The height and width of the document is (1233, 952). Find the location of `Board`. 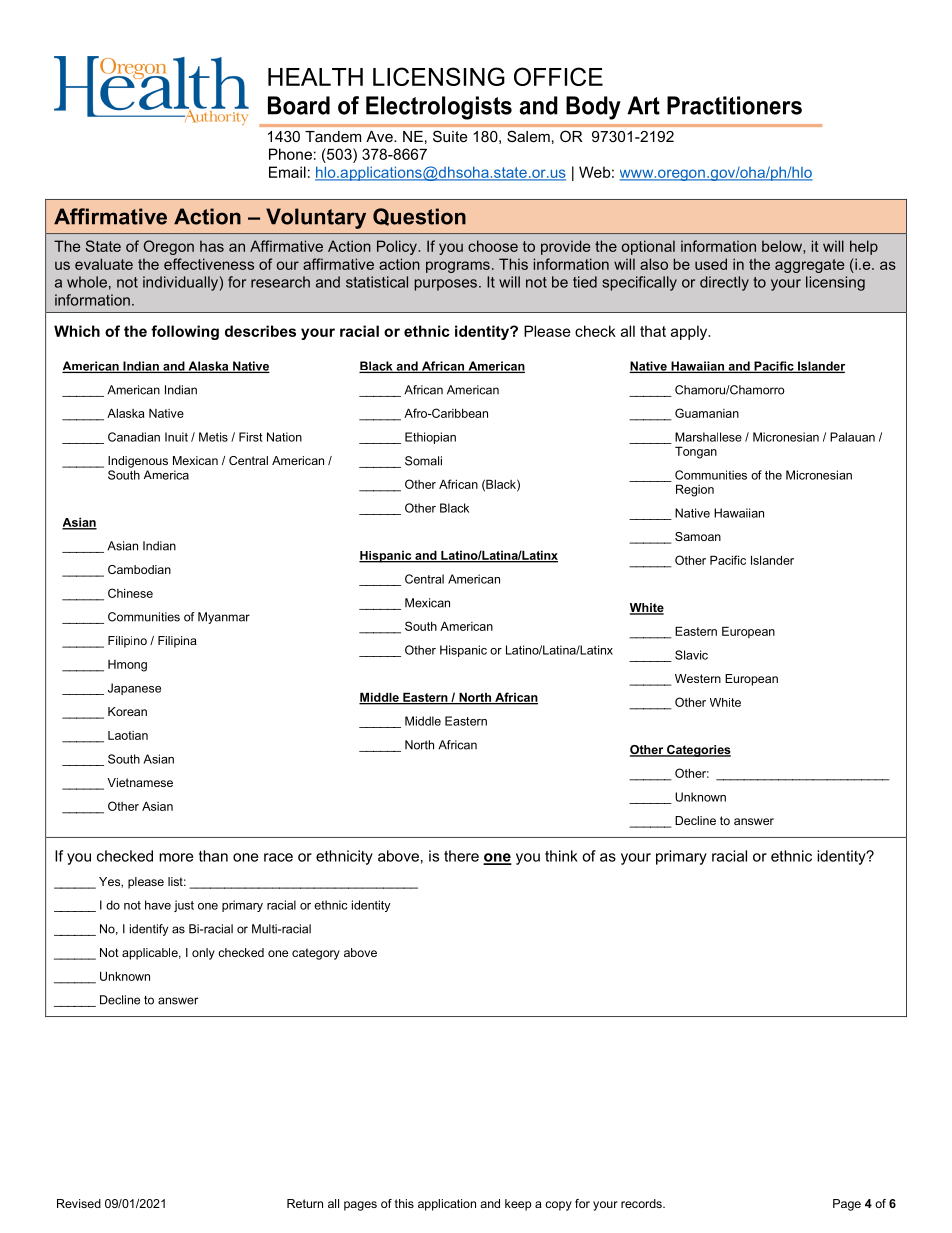

Board is located at coordinates (299, 105).
